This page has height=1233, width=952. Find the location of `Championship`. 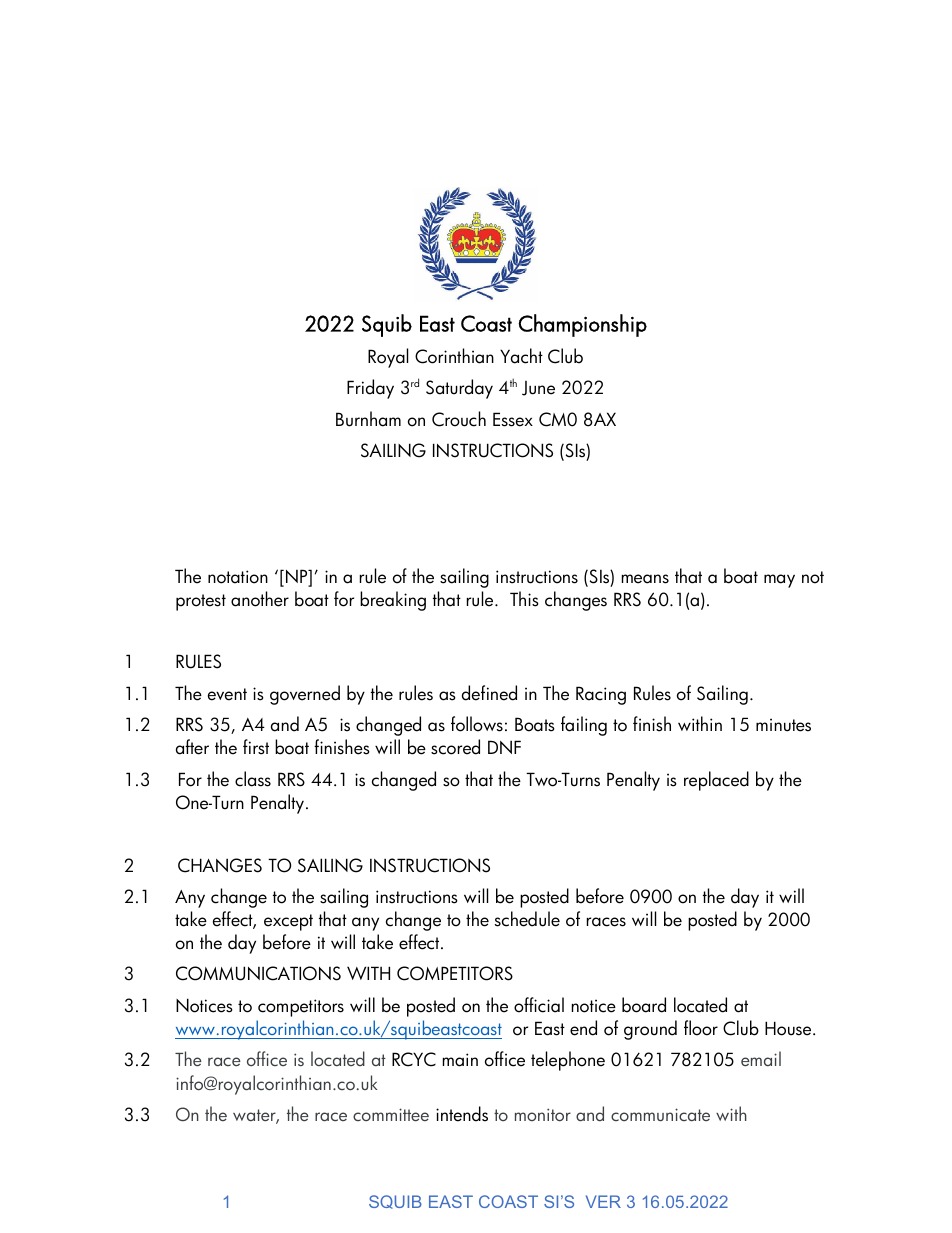

Championship is located at coordinates (582, 325).
